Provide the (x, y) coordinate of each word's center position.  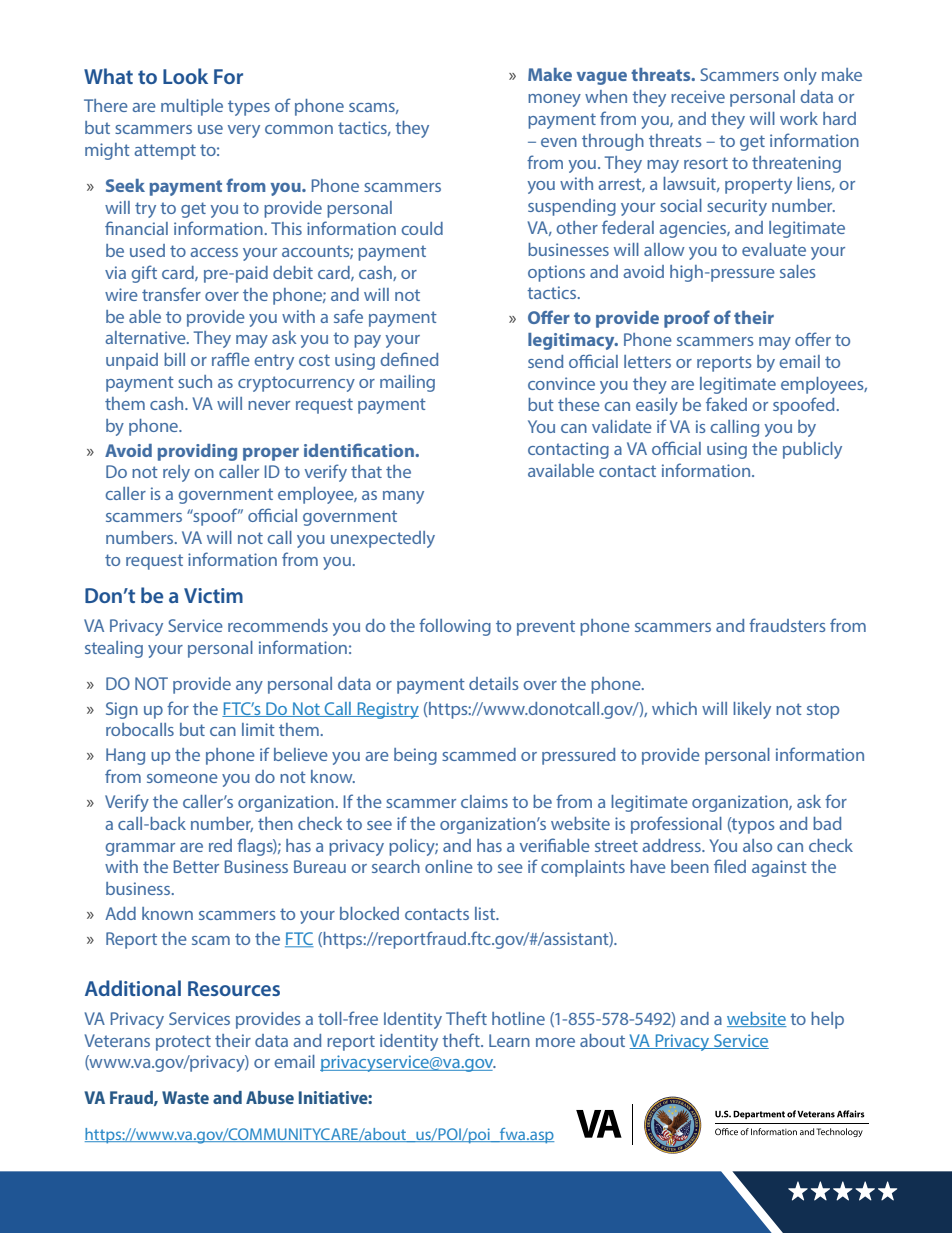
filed (730, 866)
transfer (171, 294)
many (403, 497)
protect (183, 1043)
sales (798, 271)
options (556, 273)
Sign (122, 710)
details (494, 683)
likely (752, 710)
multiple (192, 107)
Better (196, 866)
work (799, 118)
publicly (812, 450)
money (554, 100)
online (449, 866)
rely (176, 473)
